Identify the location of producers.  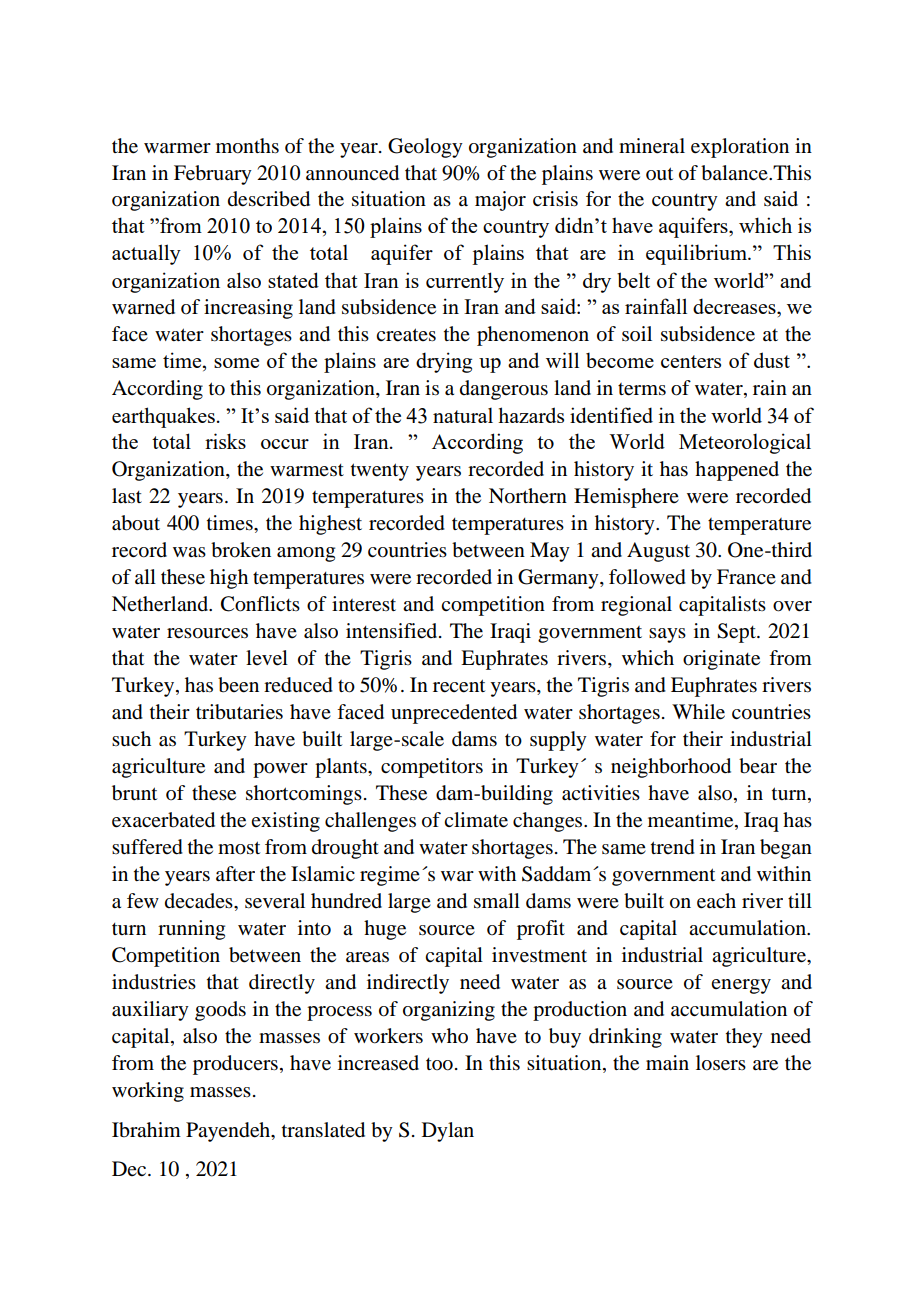
(235, 1065).
